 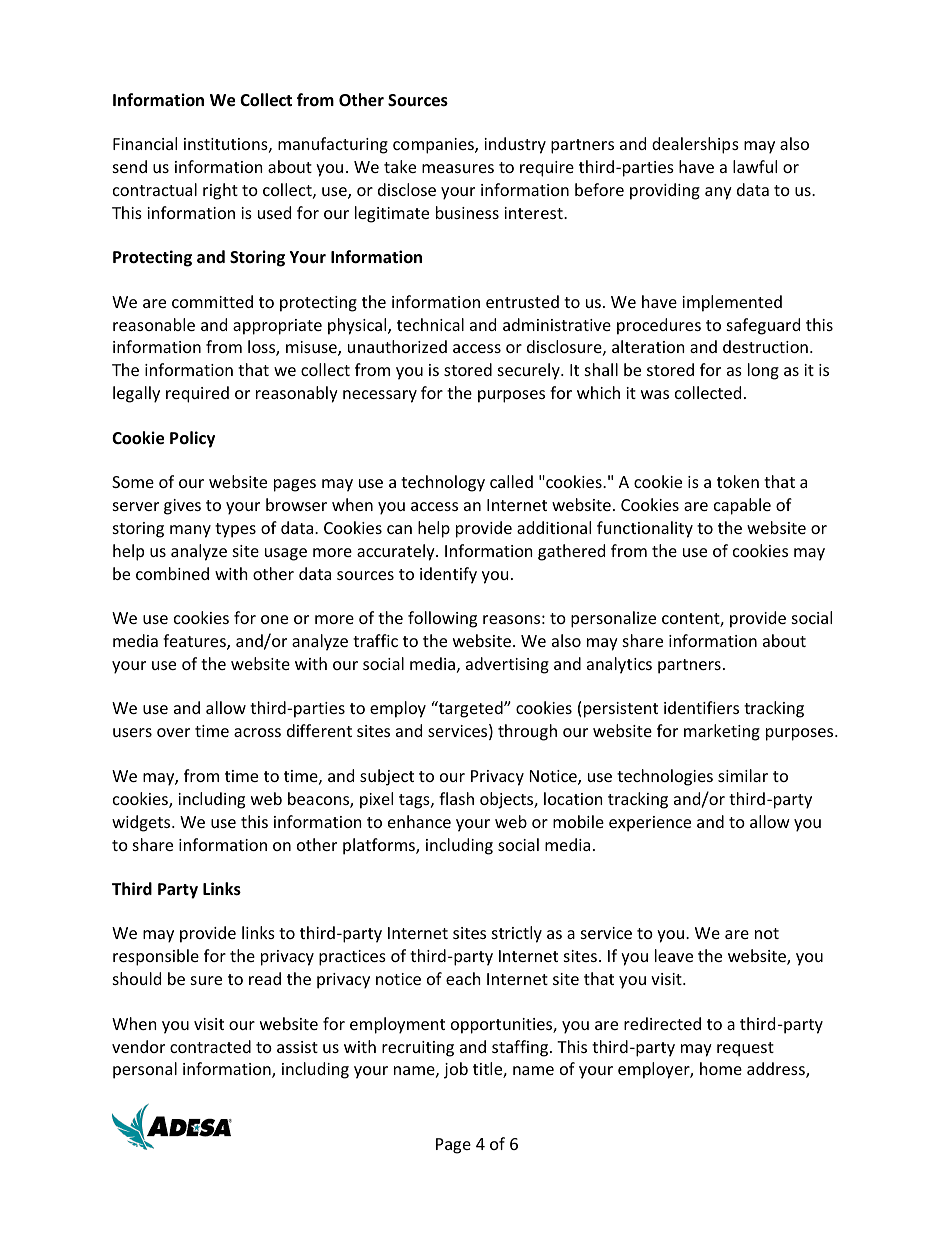 What do you see at coordinates (418, 1049) in the screenshot?
I see `recruiting` at bounding box center [418, 1049].
